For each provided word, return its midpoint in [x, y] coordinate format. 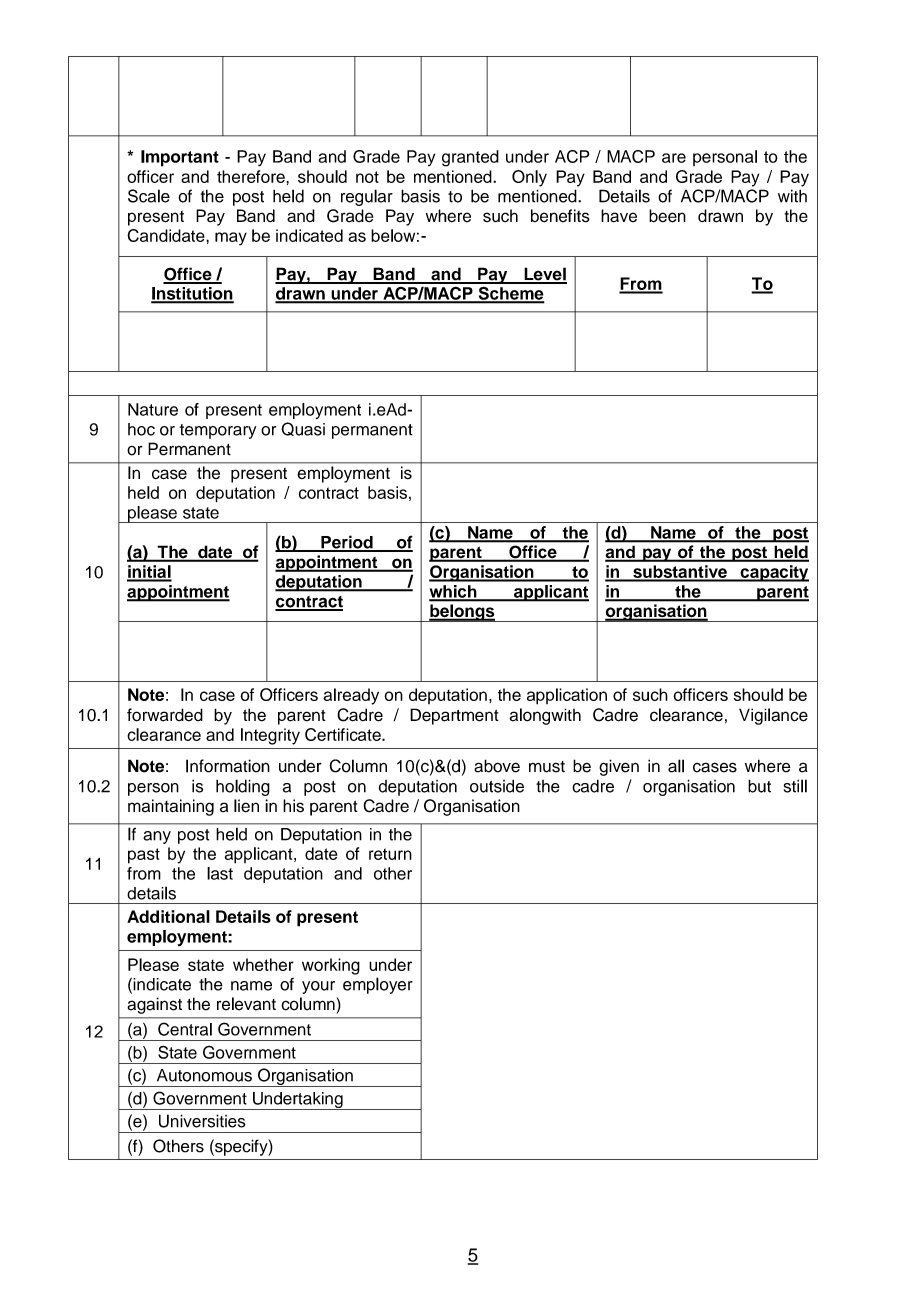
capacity [773, 573]
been [667, 216]
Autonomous [204, 1075]
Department [454, 716]
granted [470, 158]
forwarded [165, 715]
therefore [252, 176]
